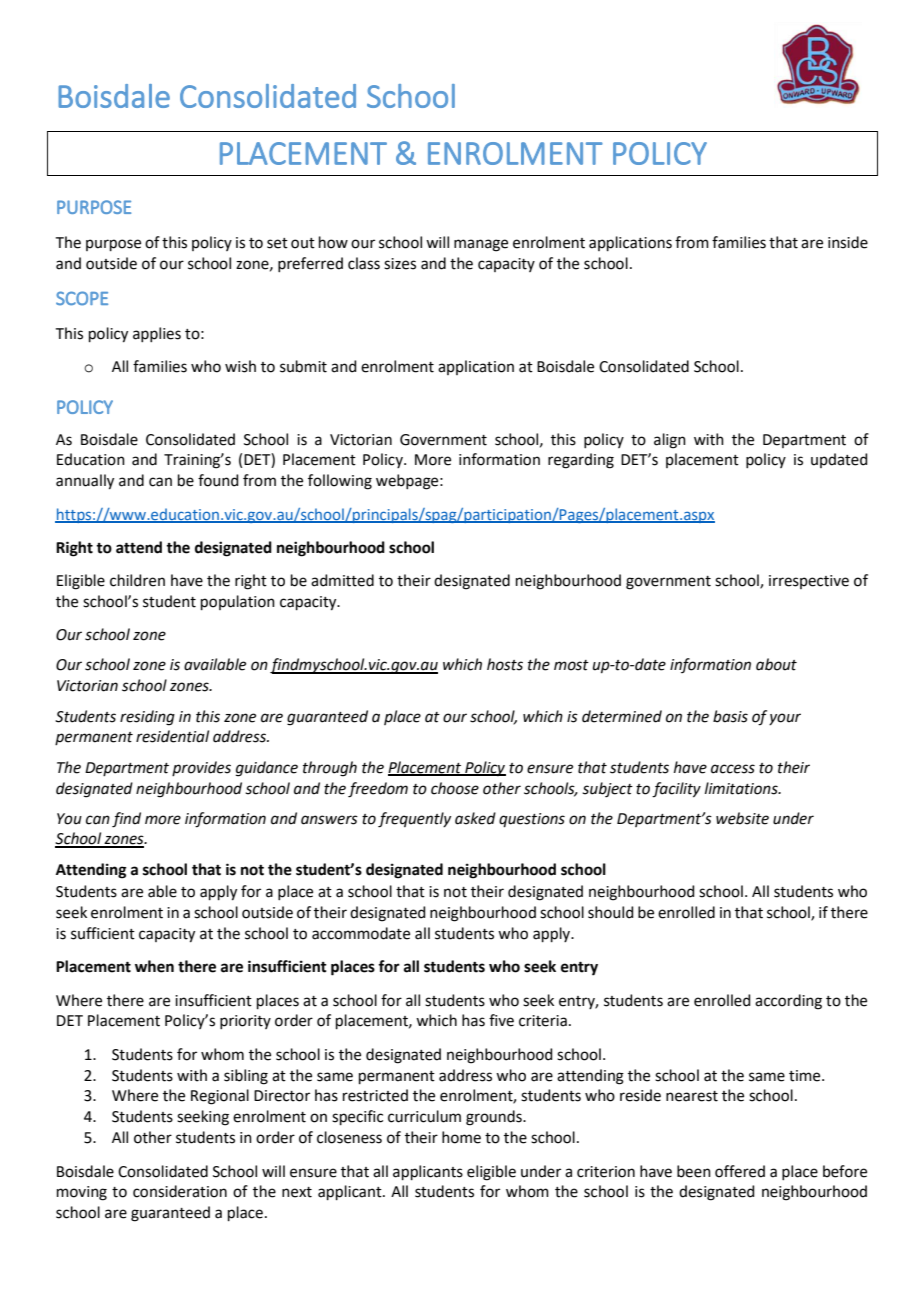  Describe the element at coordinates (501, 1020) in the screenshot. I see `five` at that location.
